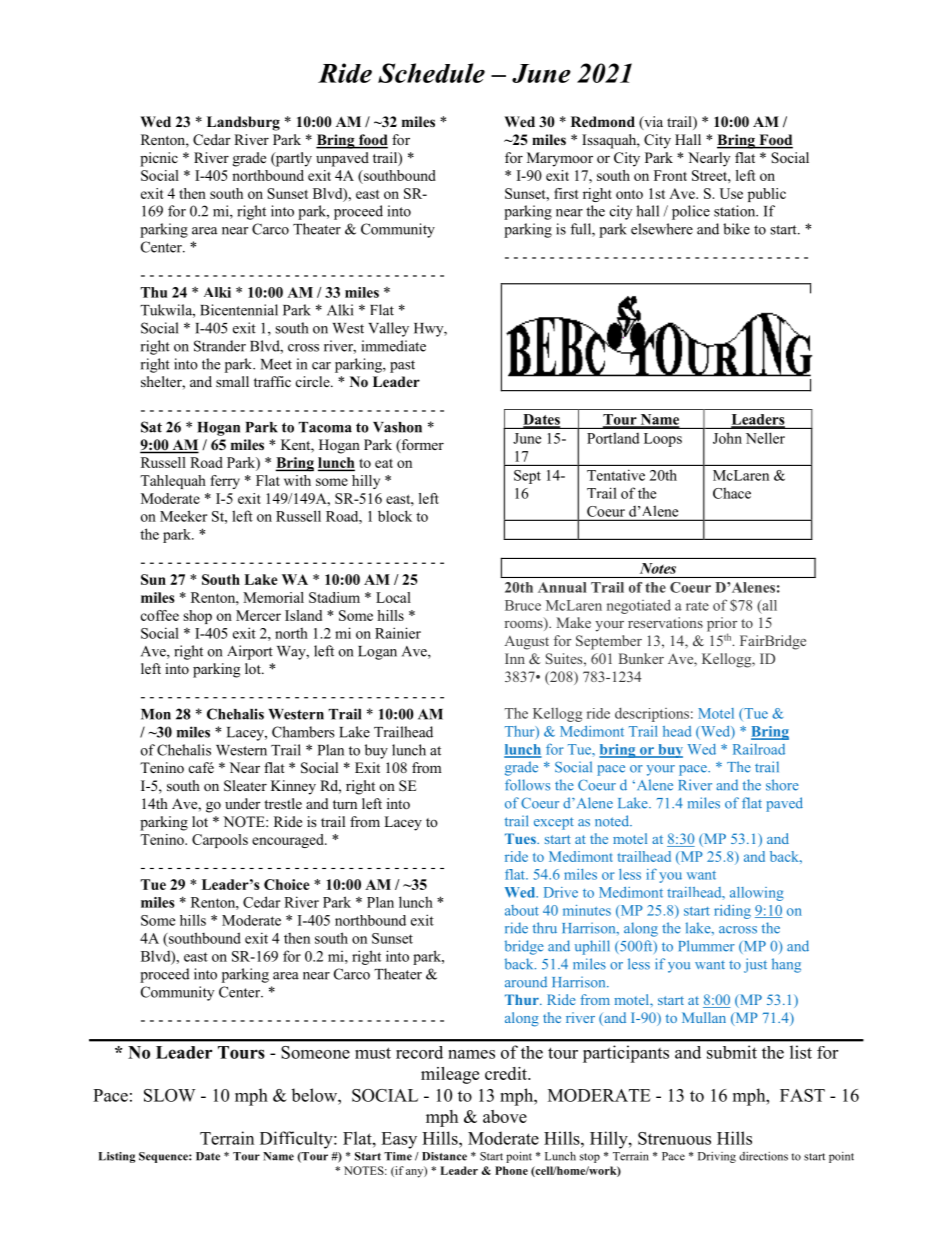  Describe the element at coordinates (397, 427) in the screenshot. I see `Vashon` at that location.
